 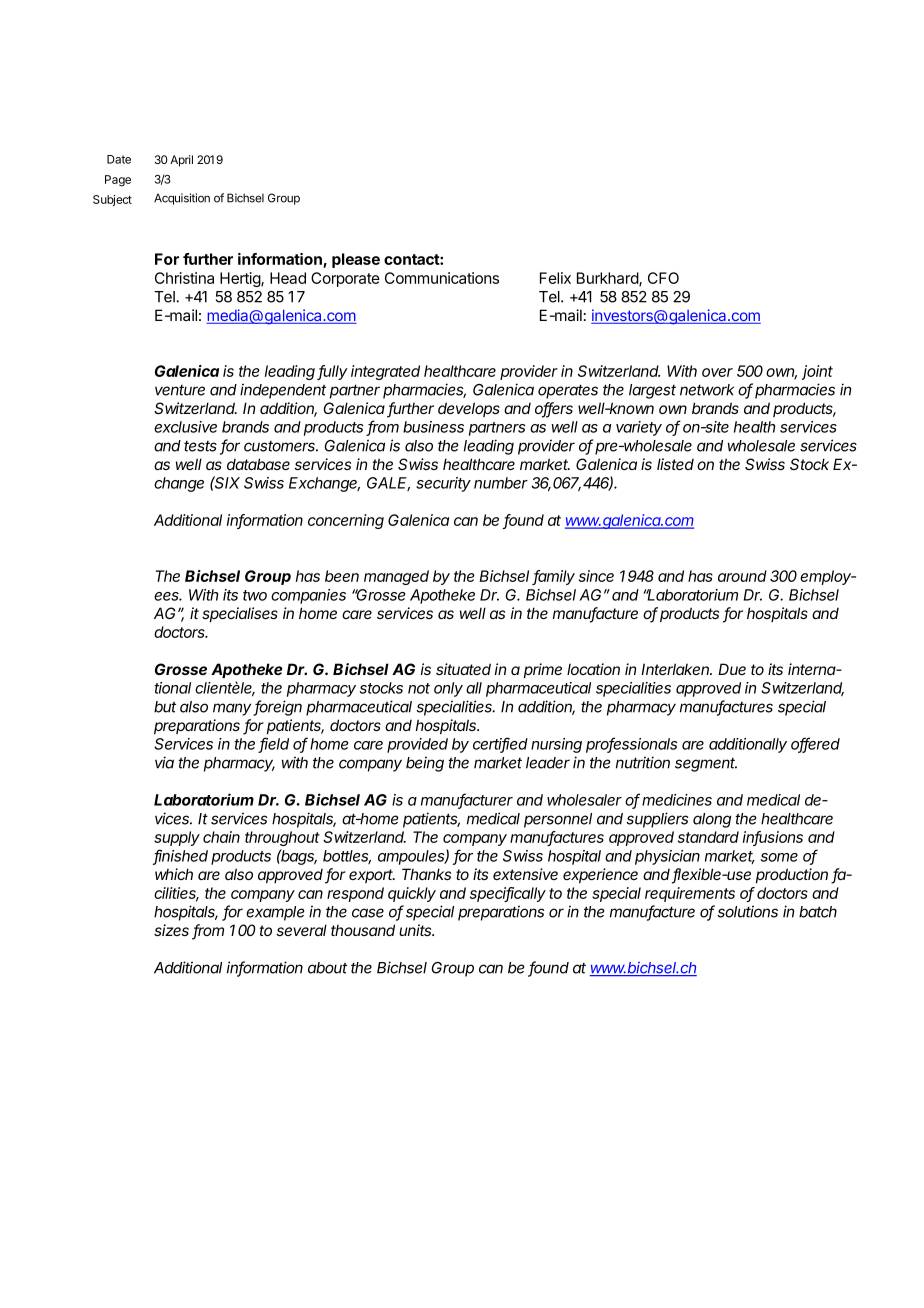 What do you see at coordinates (663, 278) in the image?
I see `CFO` at bounding box center [663, 278].
